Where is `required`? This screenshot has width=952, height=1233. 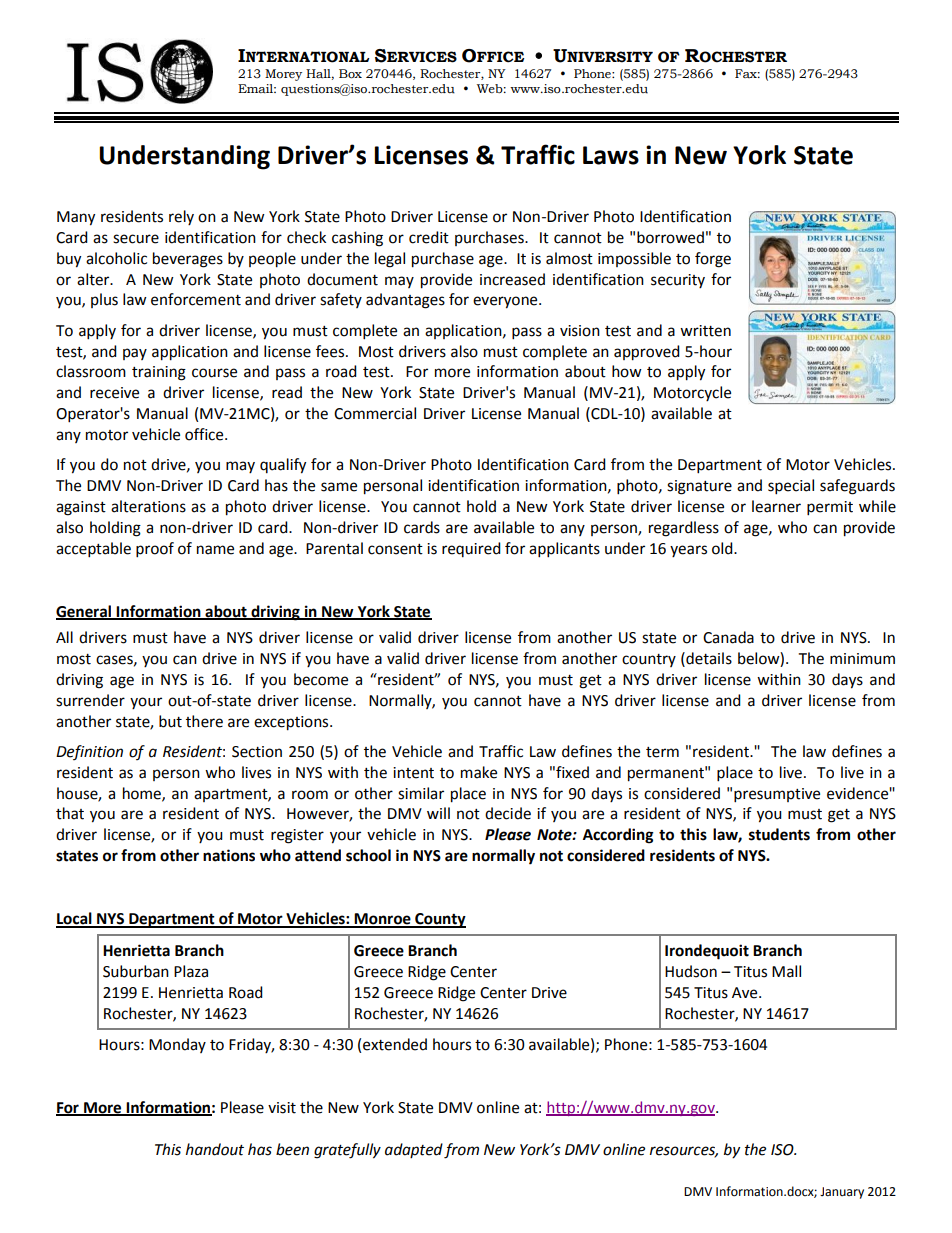 required is located at coordinates (471, 549).
